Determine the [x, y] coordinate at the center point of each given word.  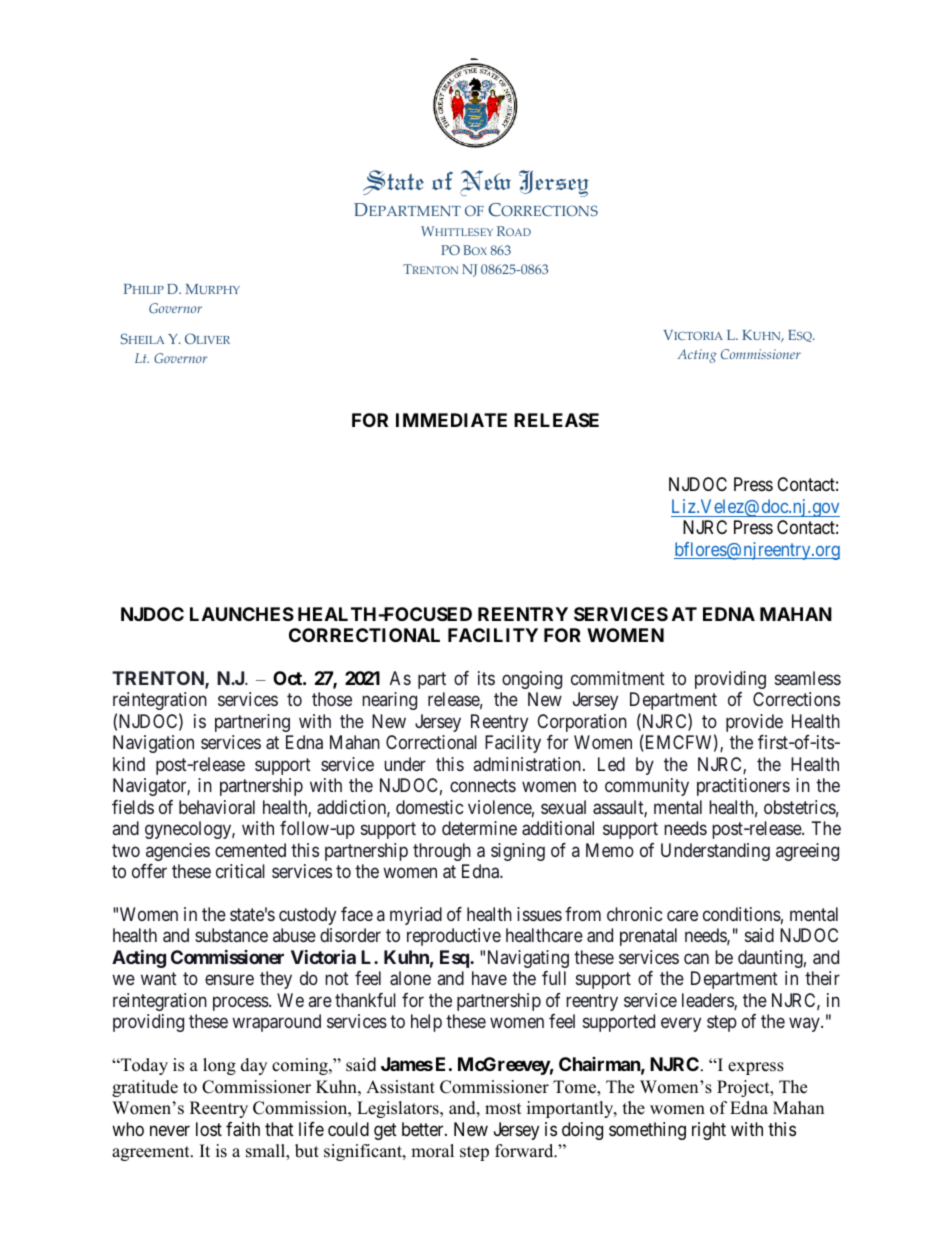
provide [754, 723]
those [332, 699]
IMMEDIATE [451, 420]
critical [240, 871]
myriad [416, 916]
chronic [635, 914]
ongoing [532, 680]
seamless [808, 678]
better [424, 1129]
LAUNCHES [242, 614]
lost [209, 1129]
